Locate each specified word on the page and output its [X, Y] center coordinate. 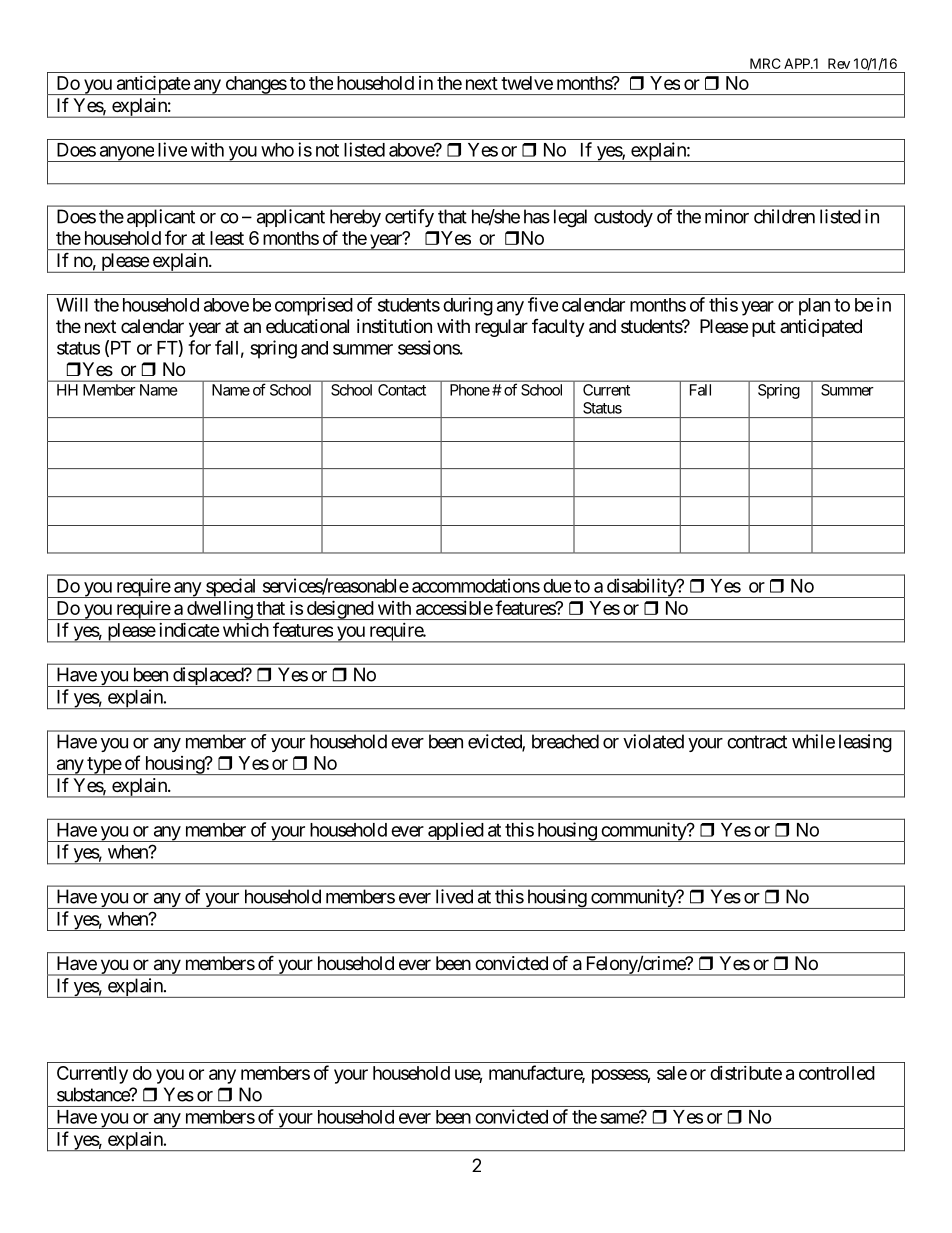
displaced [208, 677]
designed [339, 610]
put [764, 328]
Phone [470, 390]
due [557, 586]
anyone [126, 154]
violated [653, 741]
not [327, 150]
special [231, 588]
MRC [765, 63]
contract [757, 742]
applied [455, 832]
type [103, 766]
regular [501, 328]
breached [565, 741]
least [227, 238]
